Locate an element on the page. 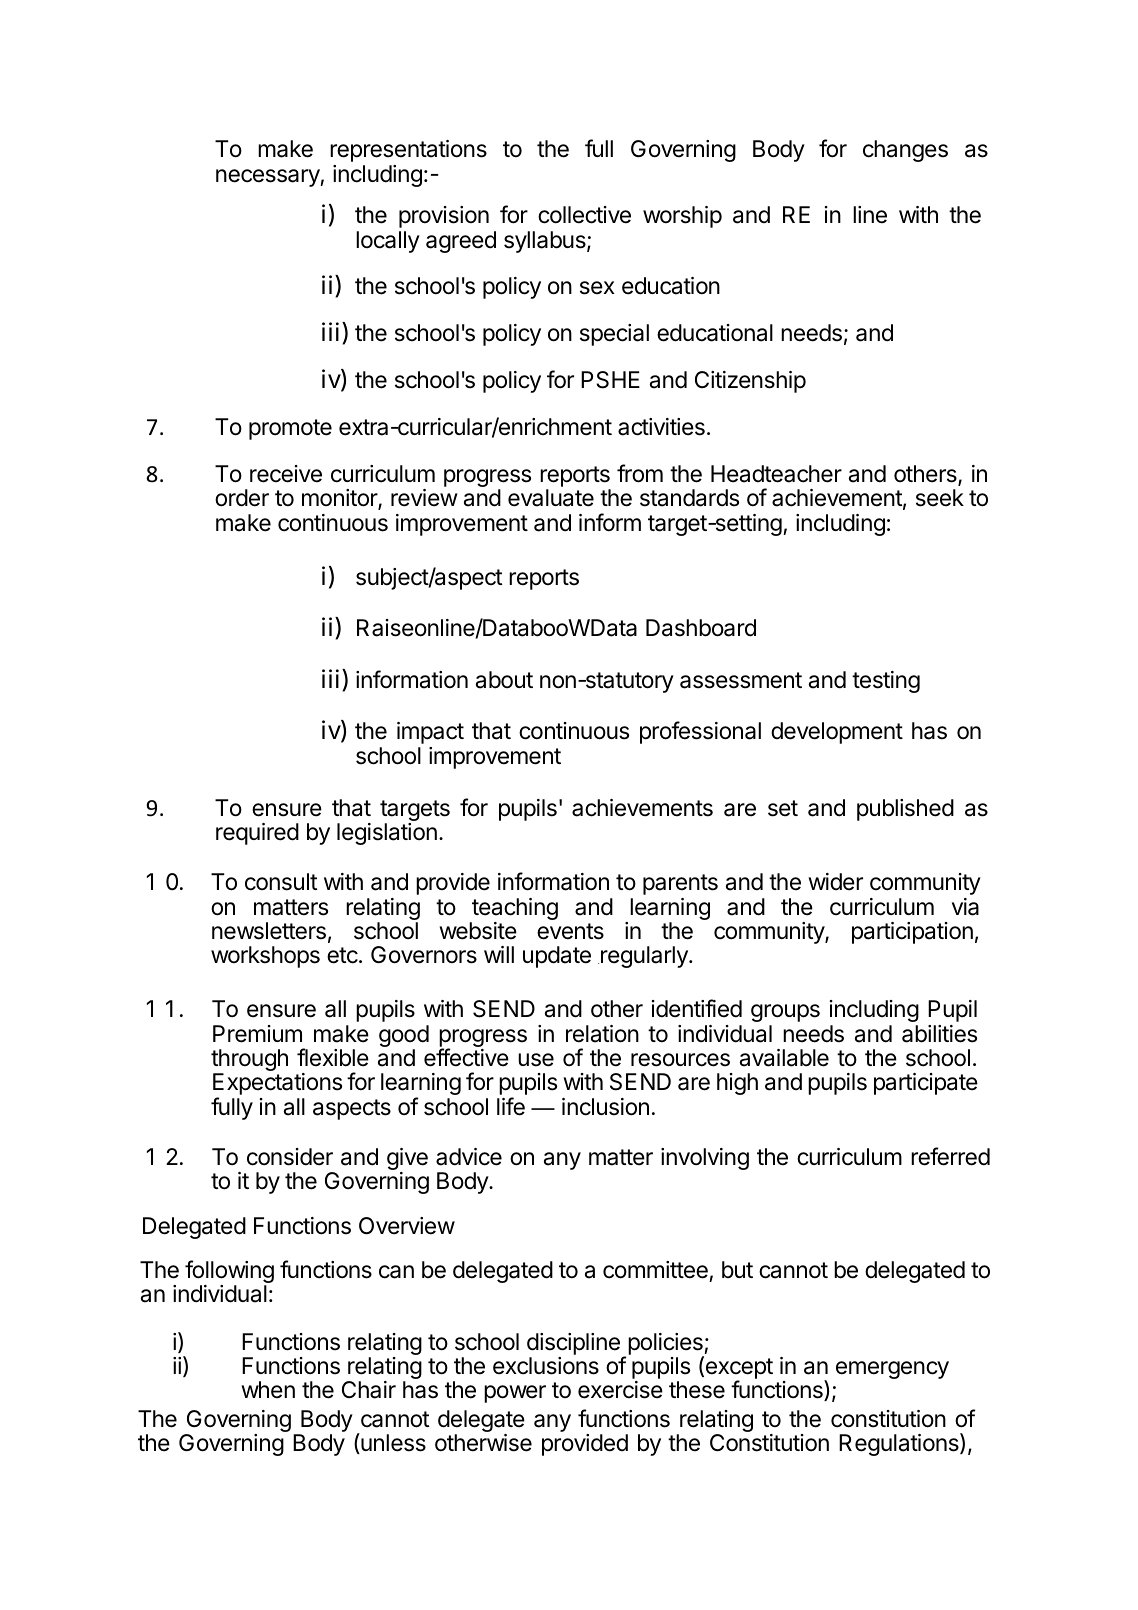 The image size is (1138, 1610). locally is located at coordinates (388, 242).
